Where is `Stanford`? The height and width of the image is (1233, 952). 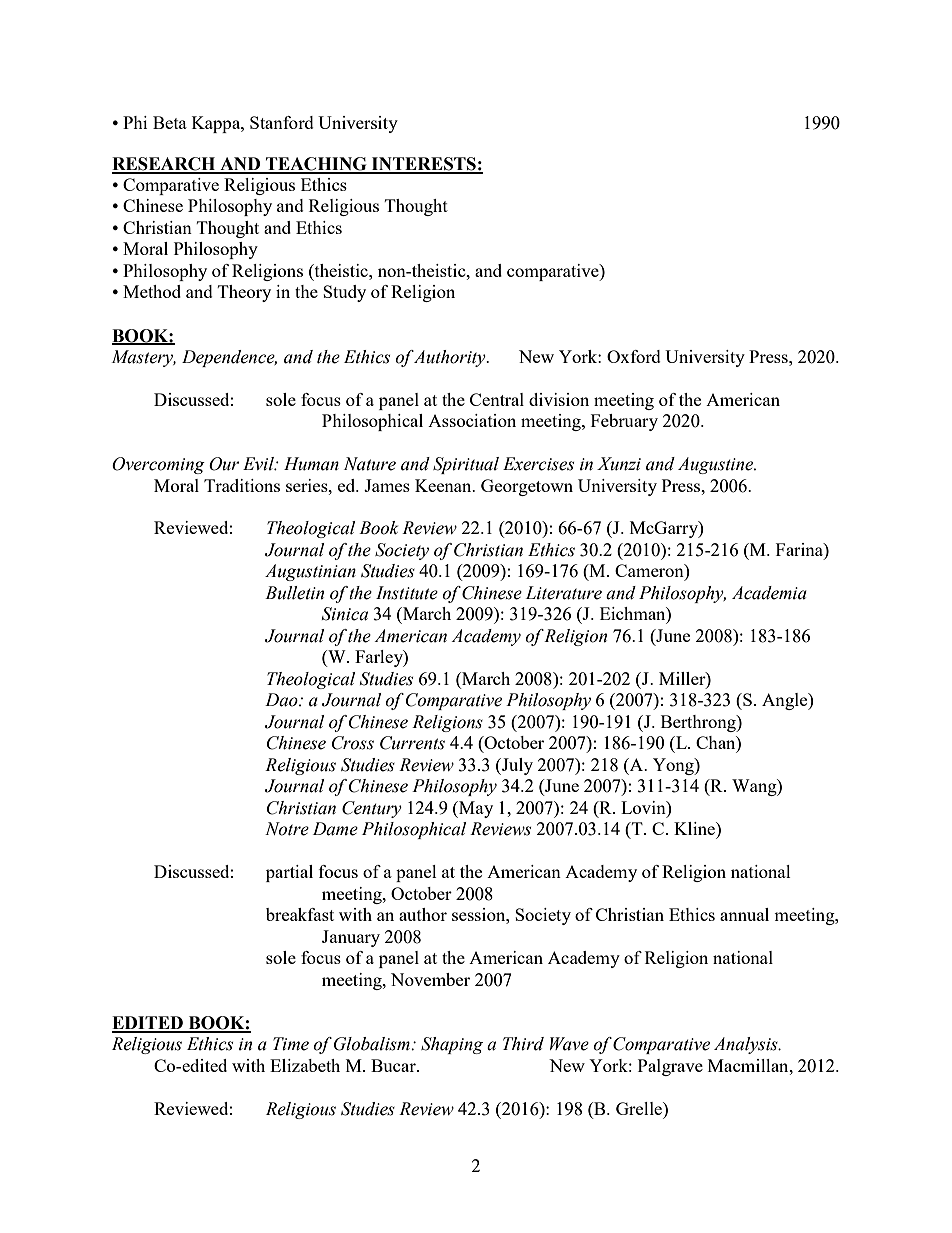 Stanford is located at coordinates (282, 122).
